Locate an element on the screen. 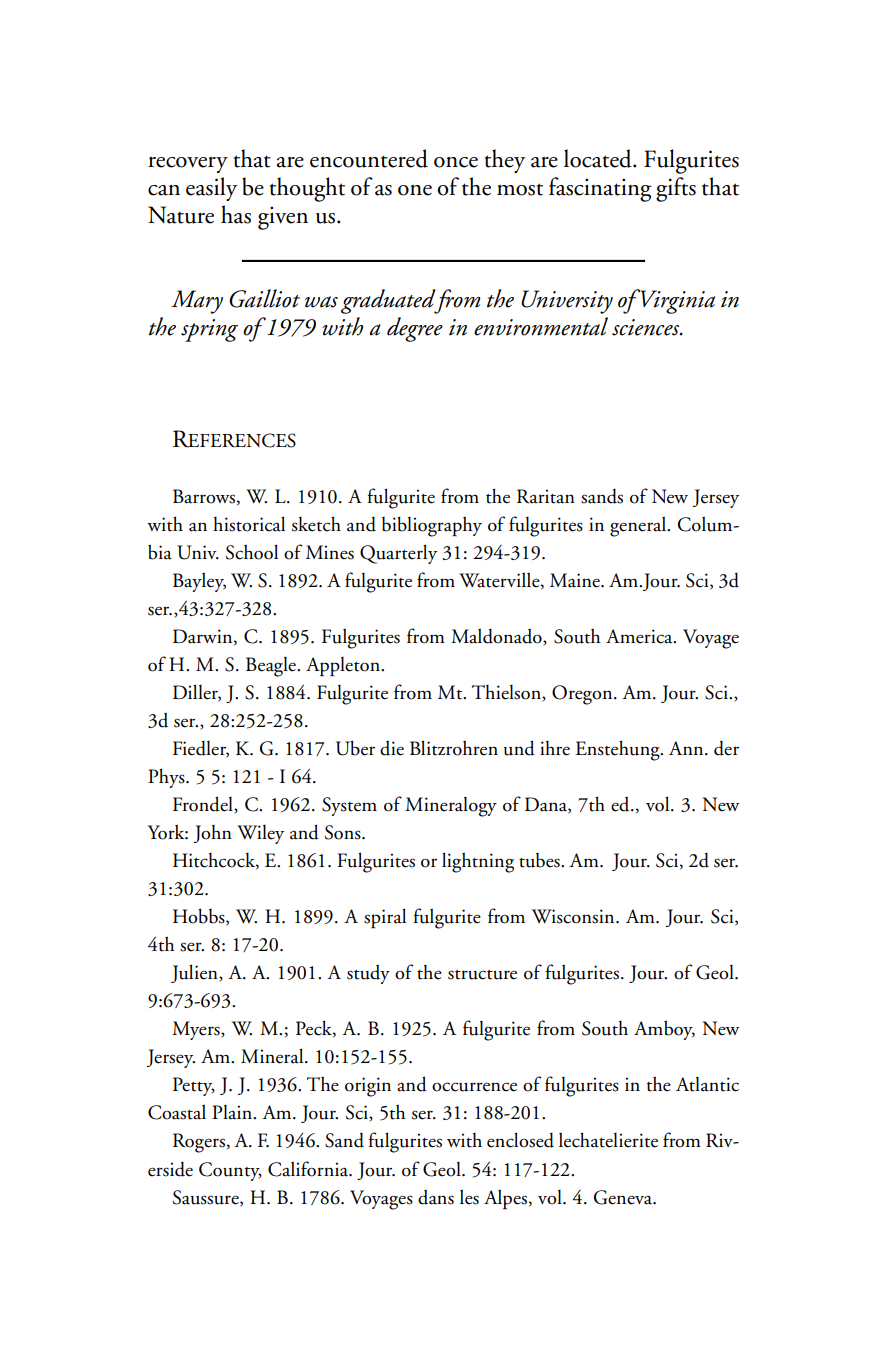 The image size is (887, 1372). bibliography is located at coordinates (432, 526).
